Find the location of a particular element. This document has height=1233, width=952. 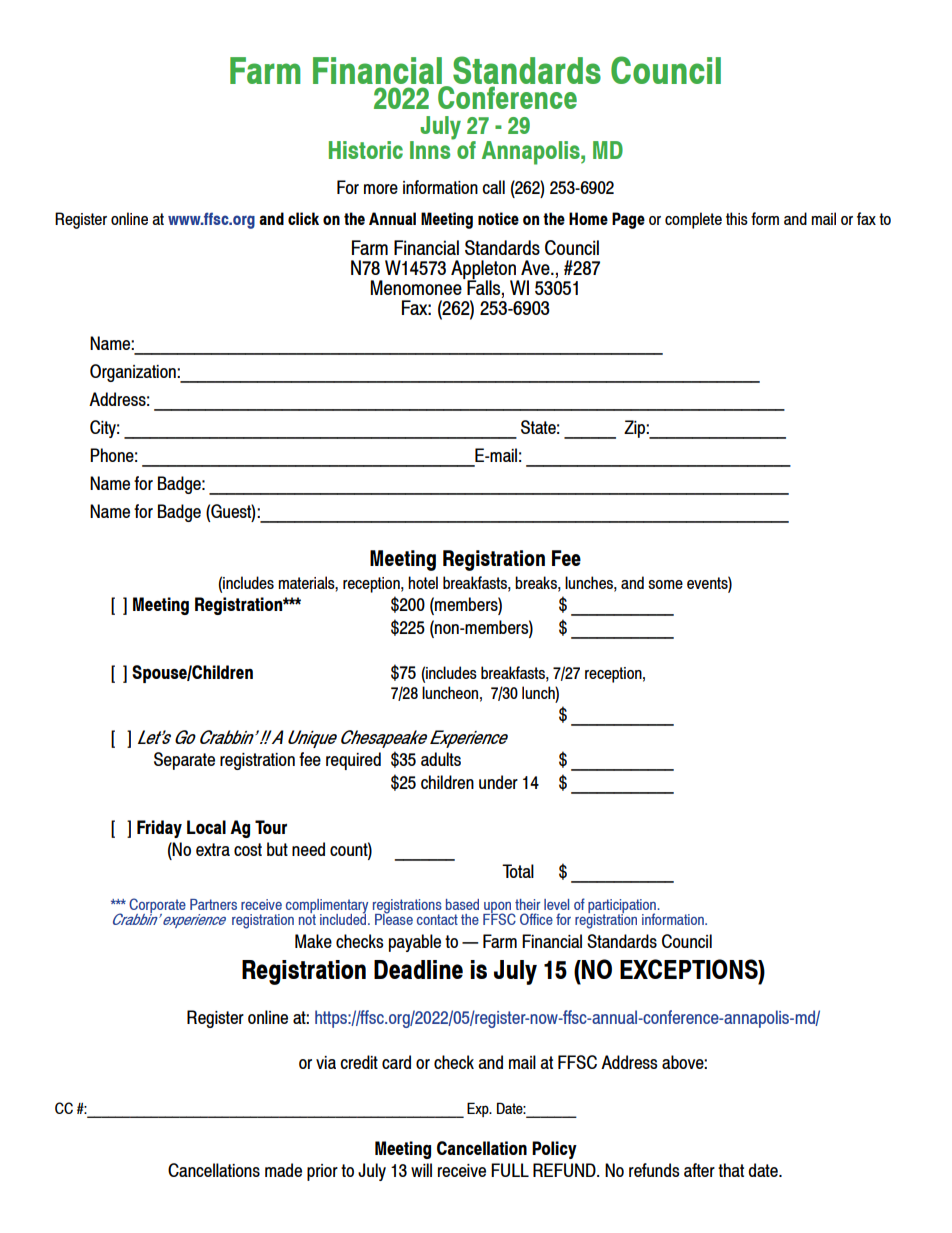

Inns is located at coordinates (431, 149).
